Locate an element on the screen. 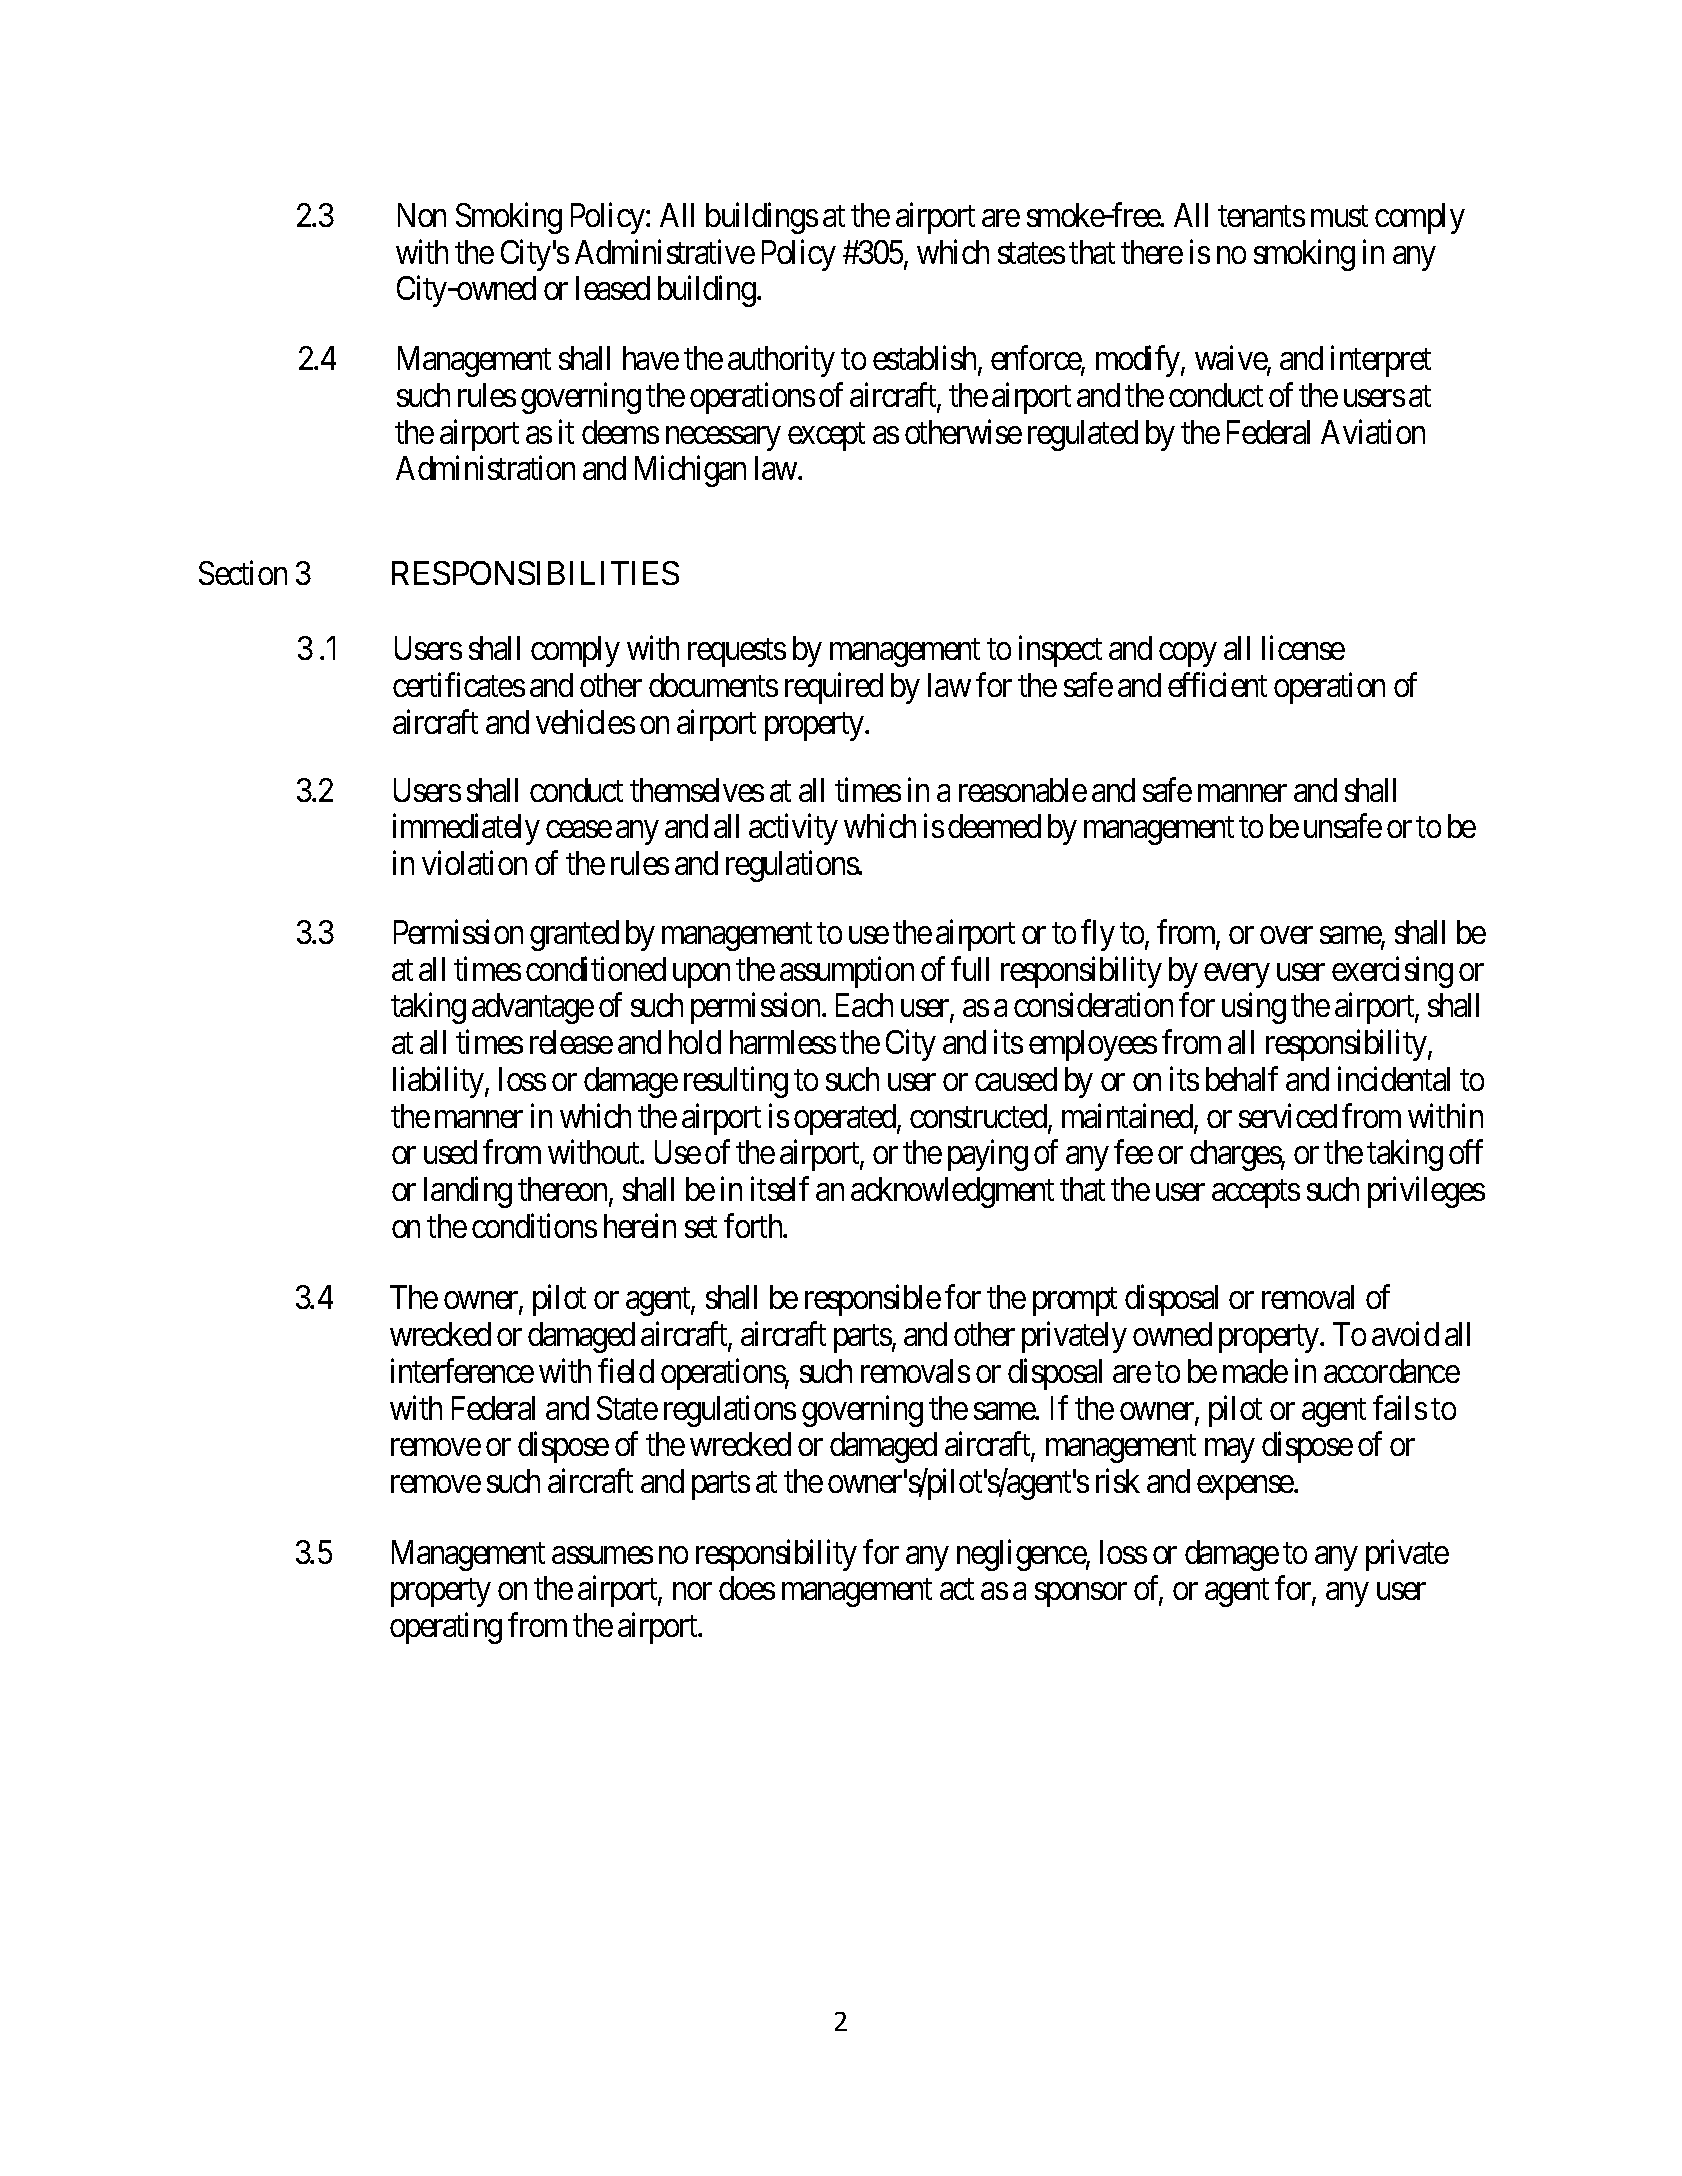 Image resolution: width=1682 pixels, height=2176 pixels. exercising is located at coordinates (1392, 972).
